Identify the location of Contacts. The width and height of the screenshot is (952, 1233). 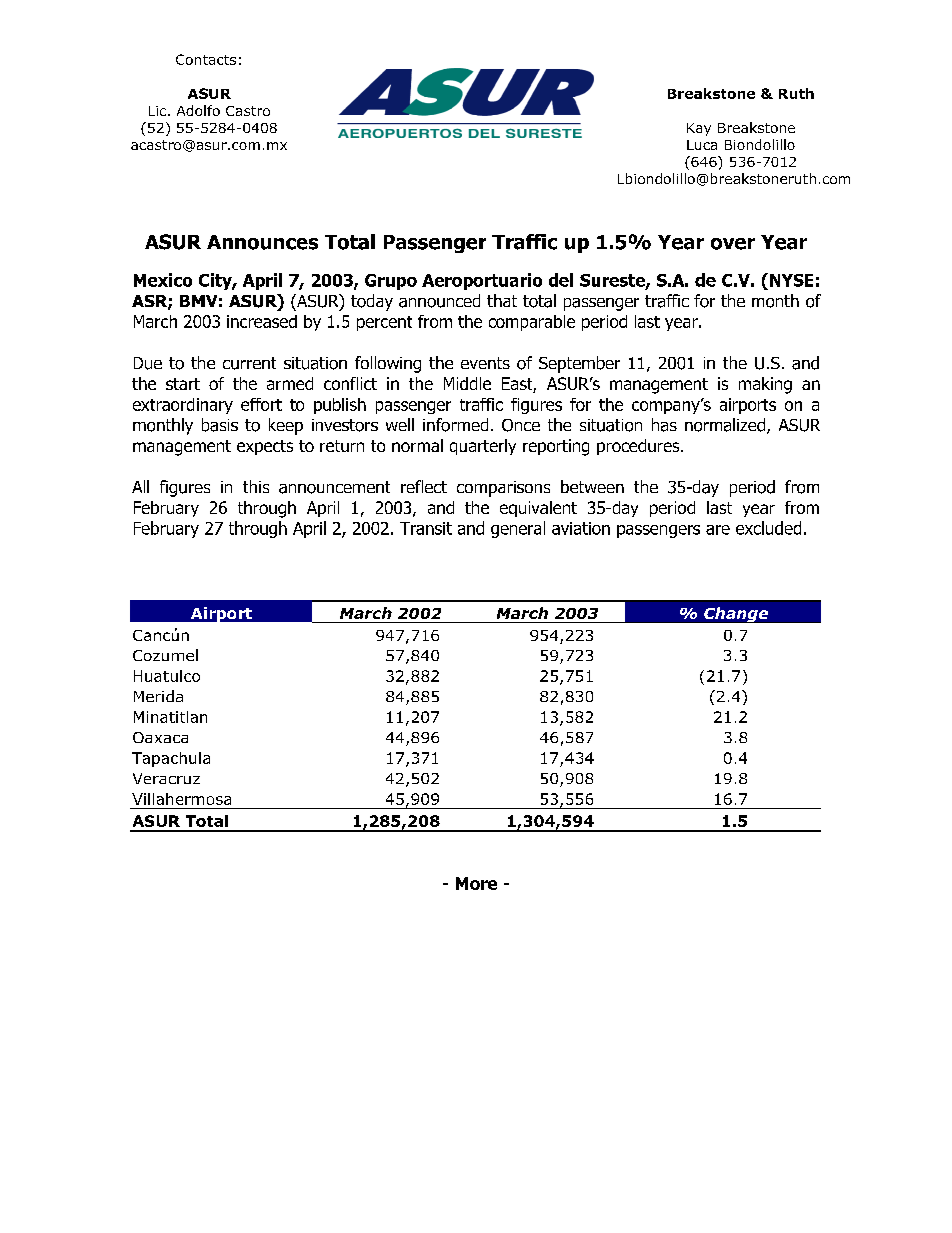
(206, 59).
